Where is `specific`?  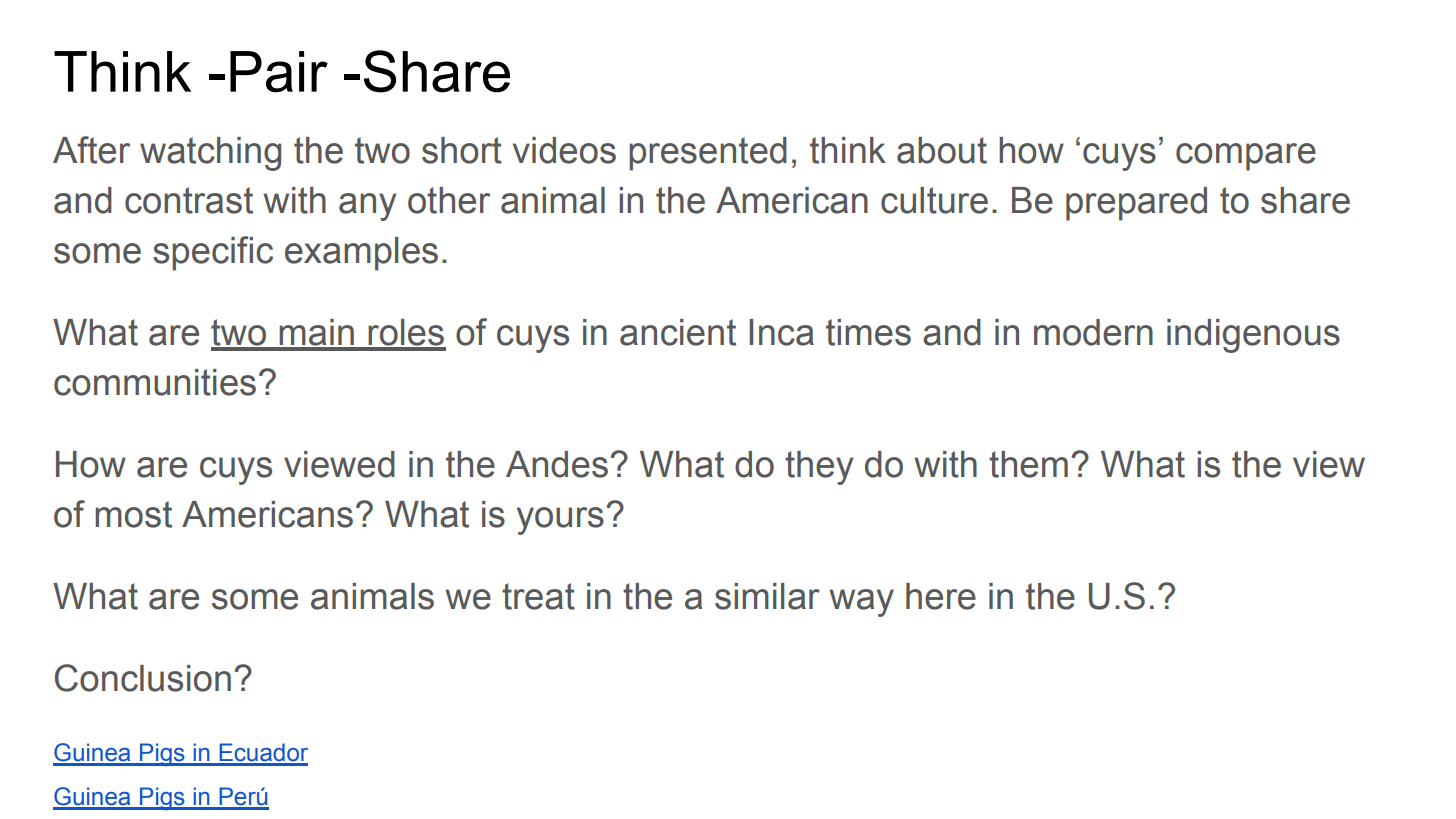 specific is located at coordinates (213, 253).
